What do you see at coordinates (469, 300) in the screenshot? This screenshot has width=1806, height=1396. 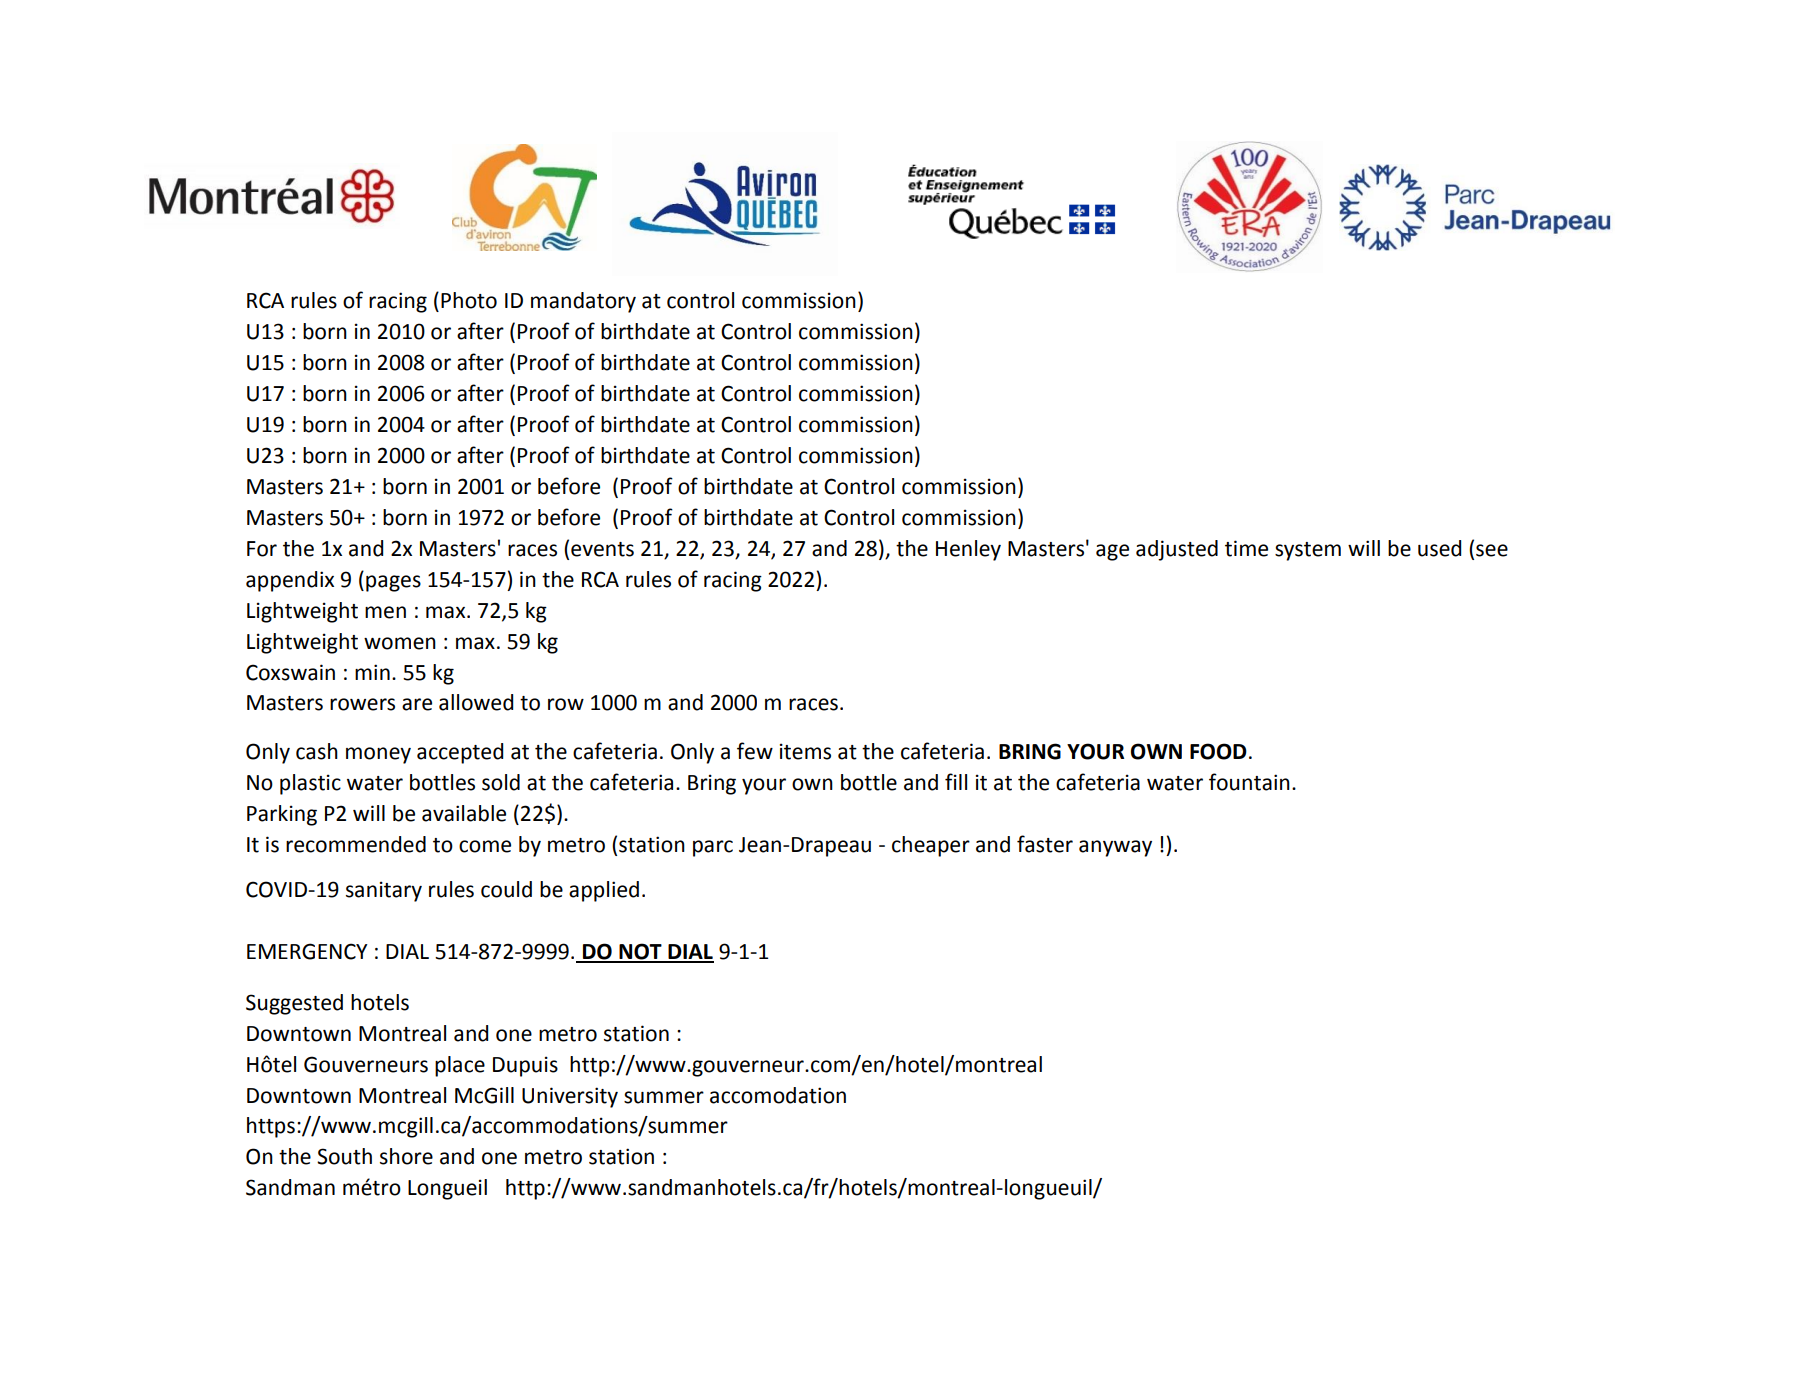 I see `Photo` at bounding box center [469, 300].
